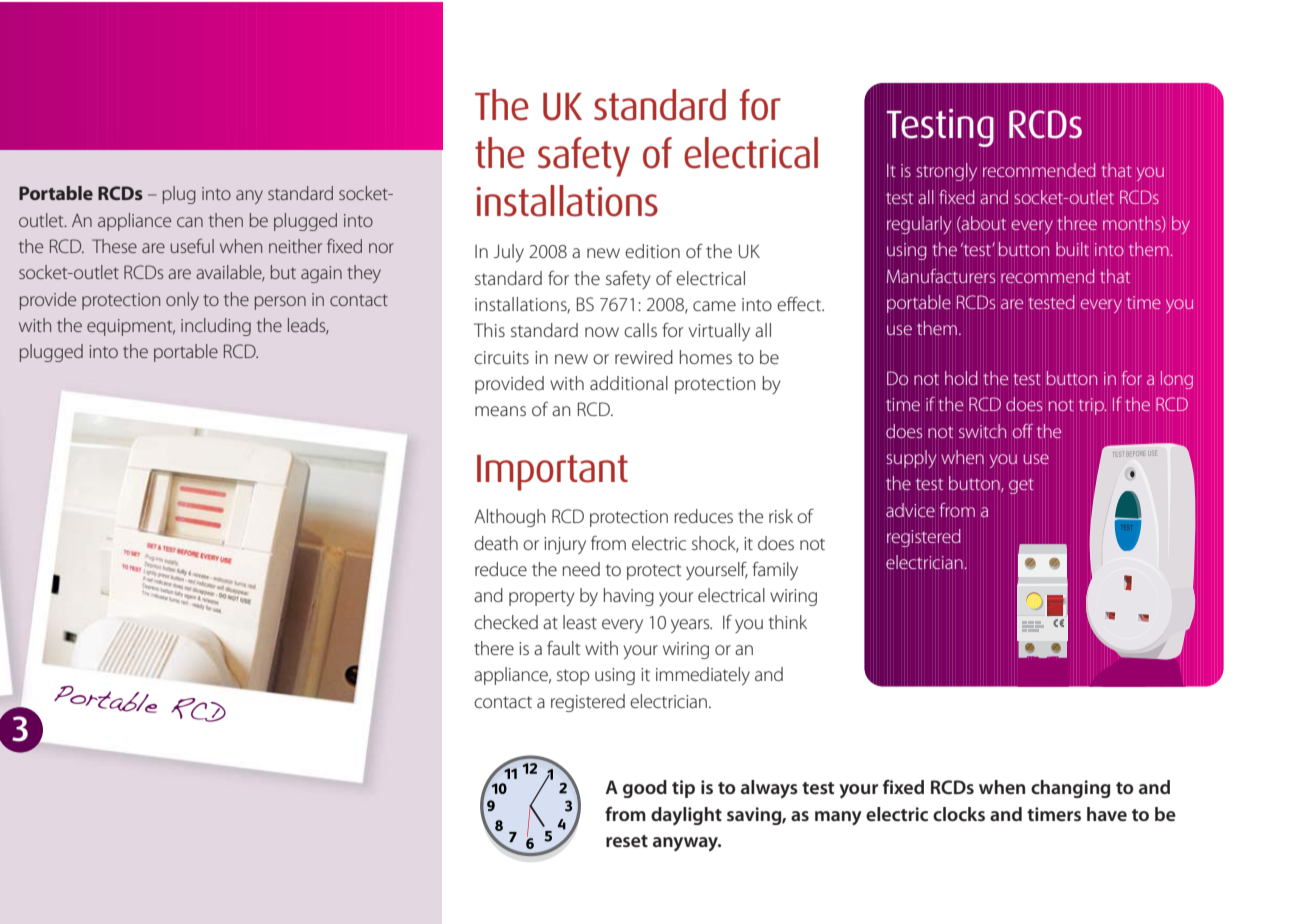 This screenshot has height=924, width=1308. I want to click on then, so click(226, 220).
